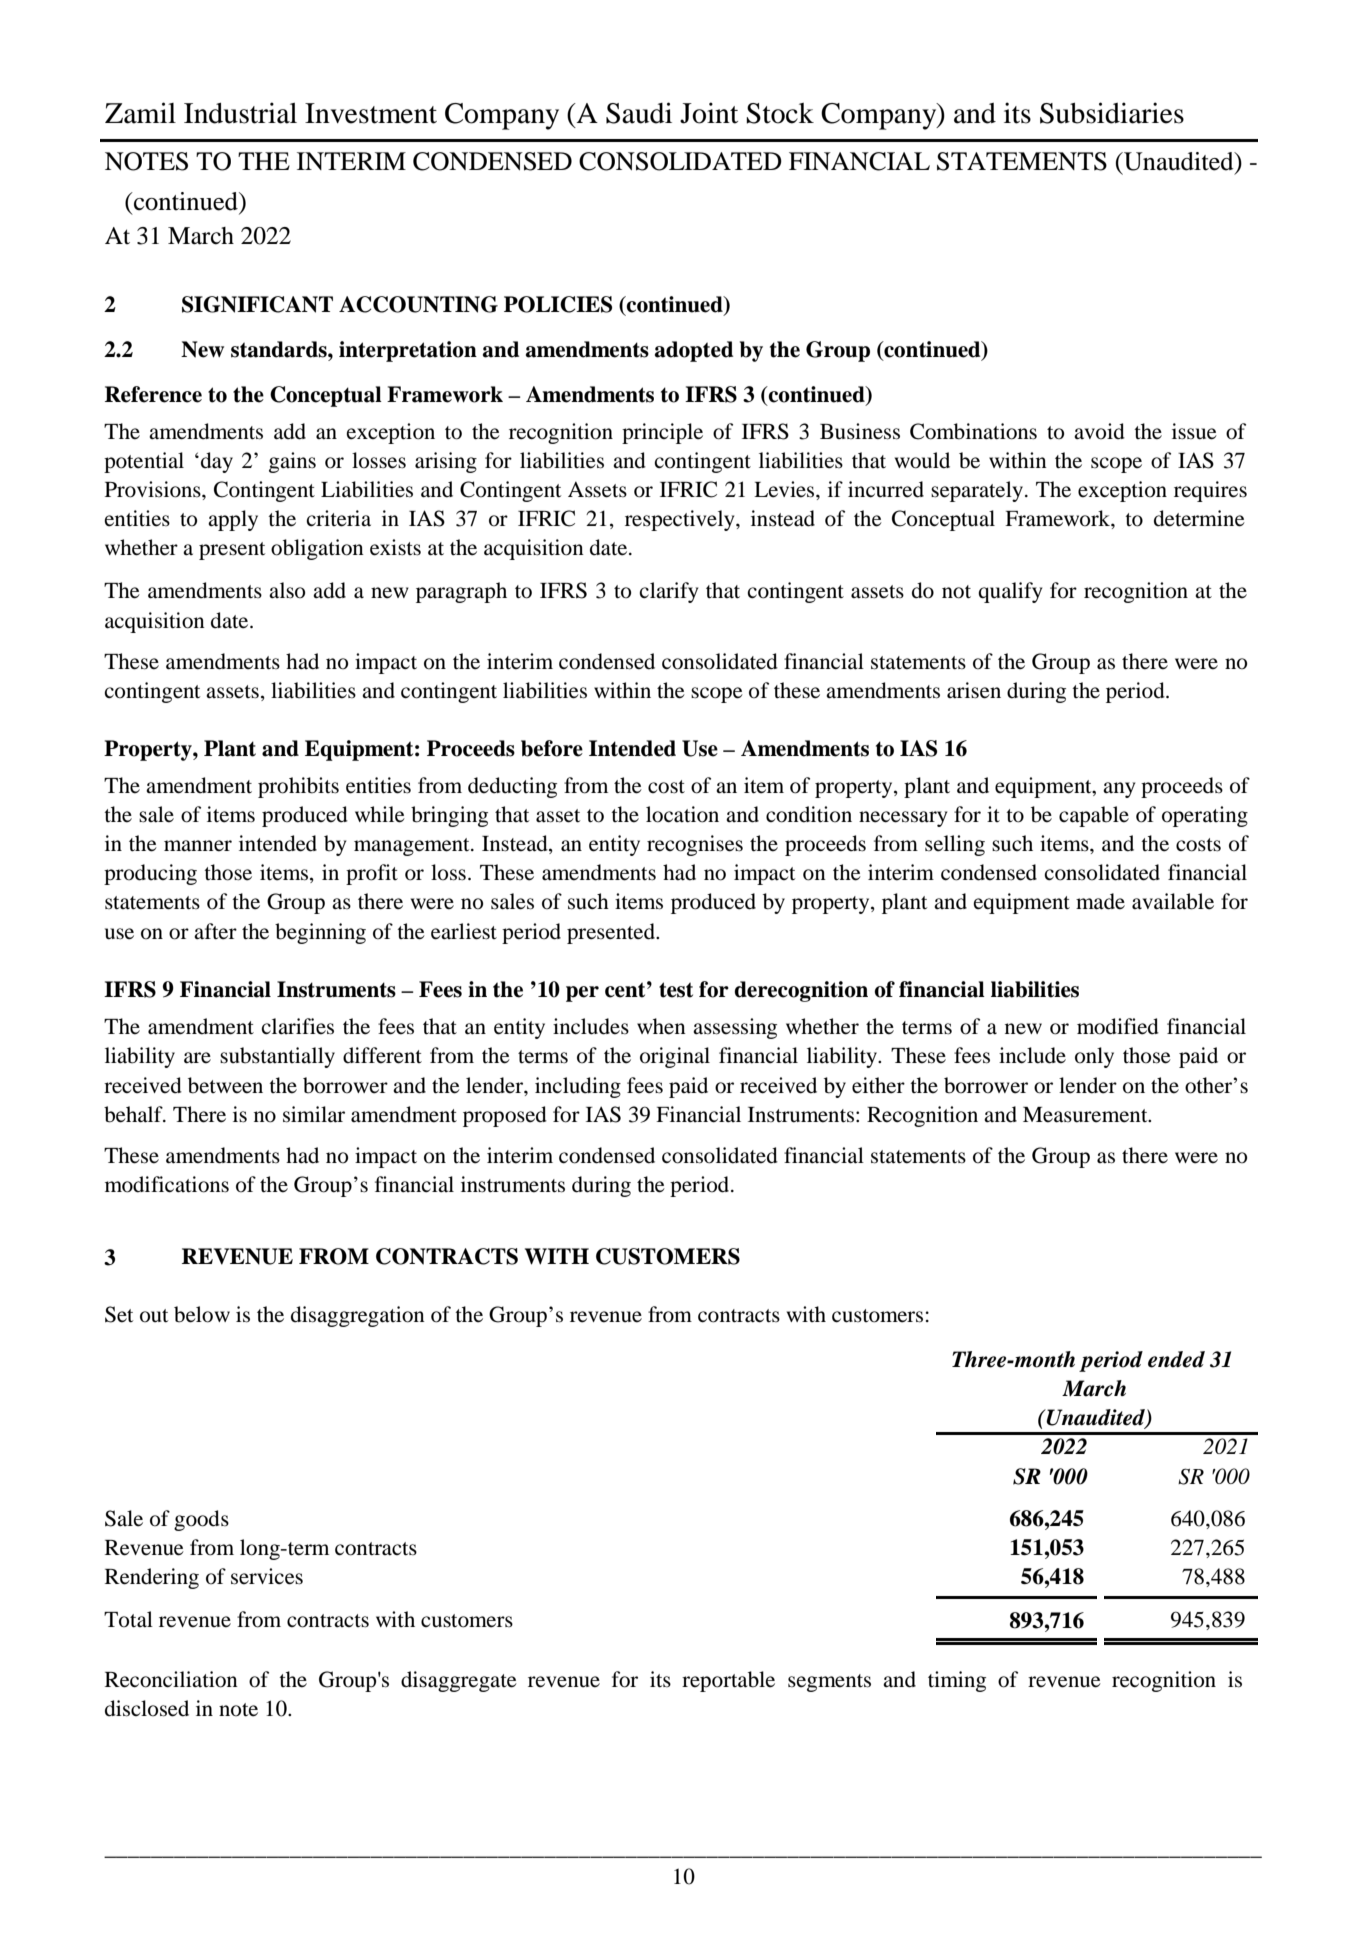 The width and height of the page is (1367, 1933). Describe the element at coordinates (240, 113) in the page. I see `Industrial` at that location.
